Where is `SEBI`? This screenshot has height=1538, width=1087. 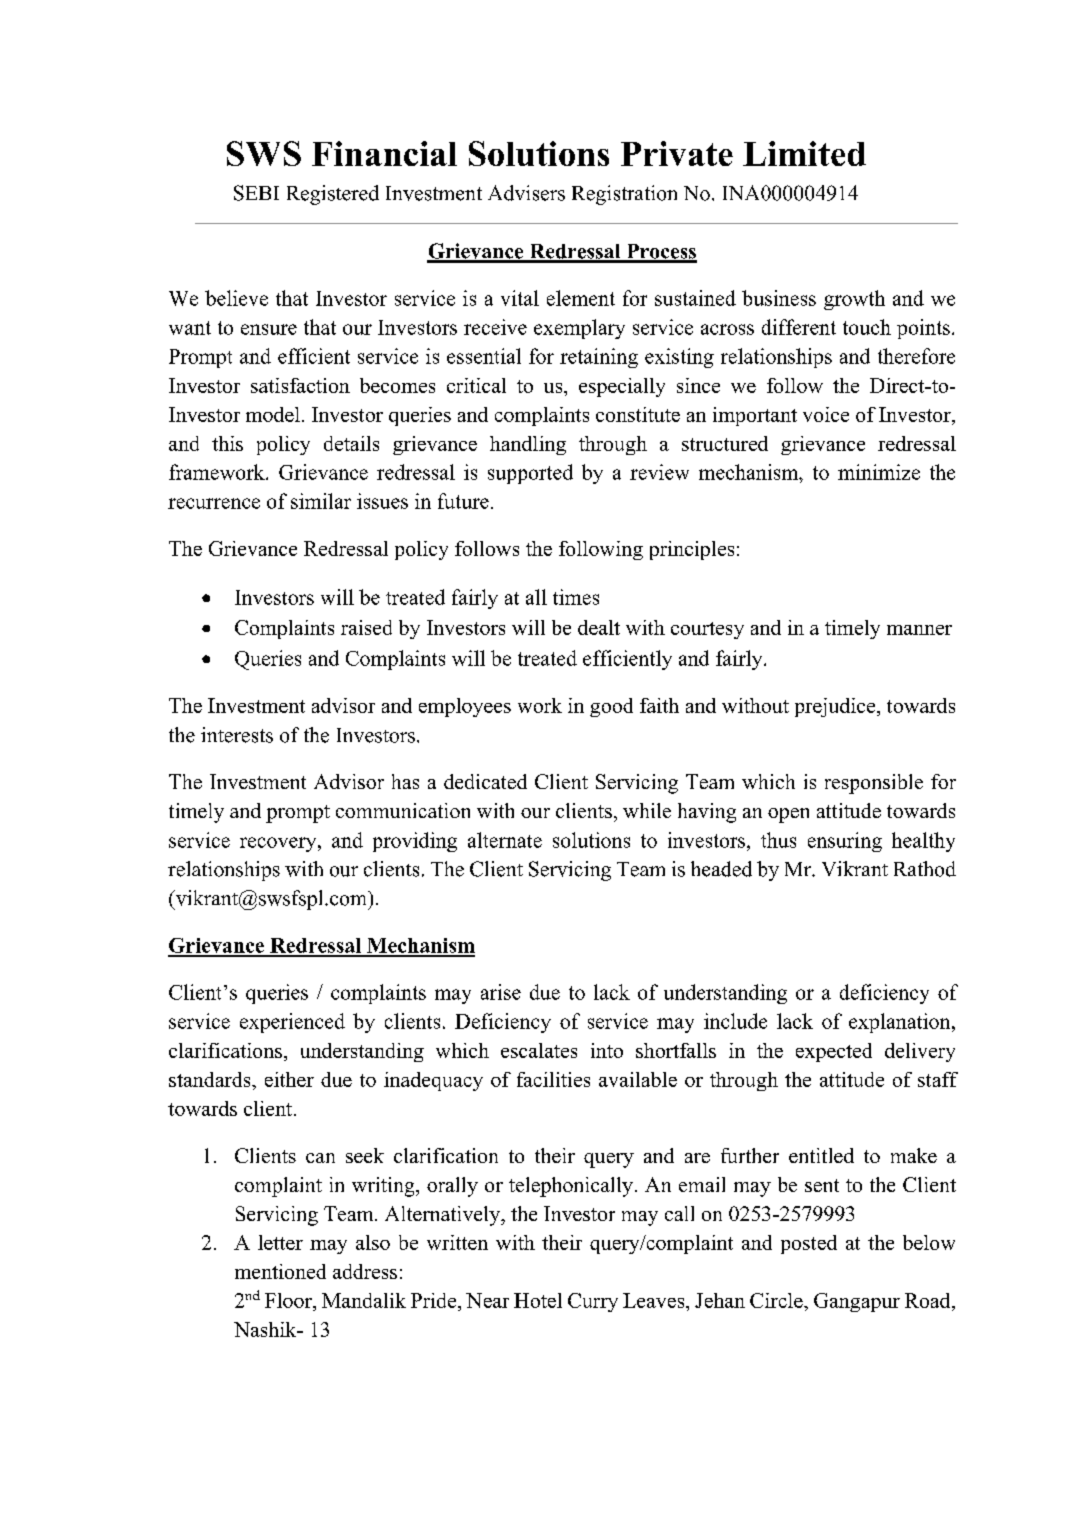 SEBI is located at coordinates (256, 193).
